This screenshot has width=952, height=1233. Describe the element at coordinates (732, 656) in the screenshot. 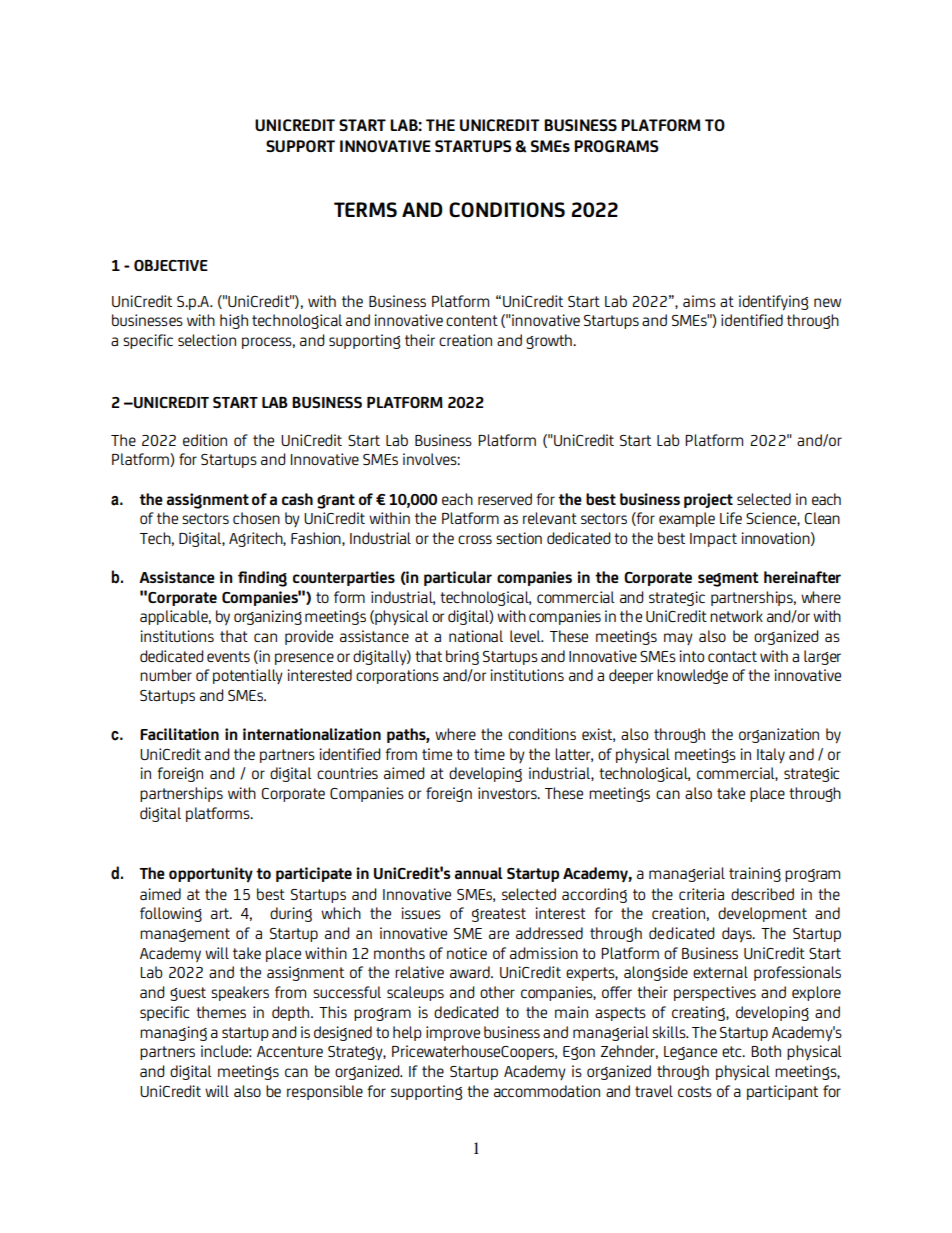

I see `contact` at that location.
